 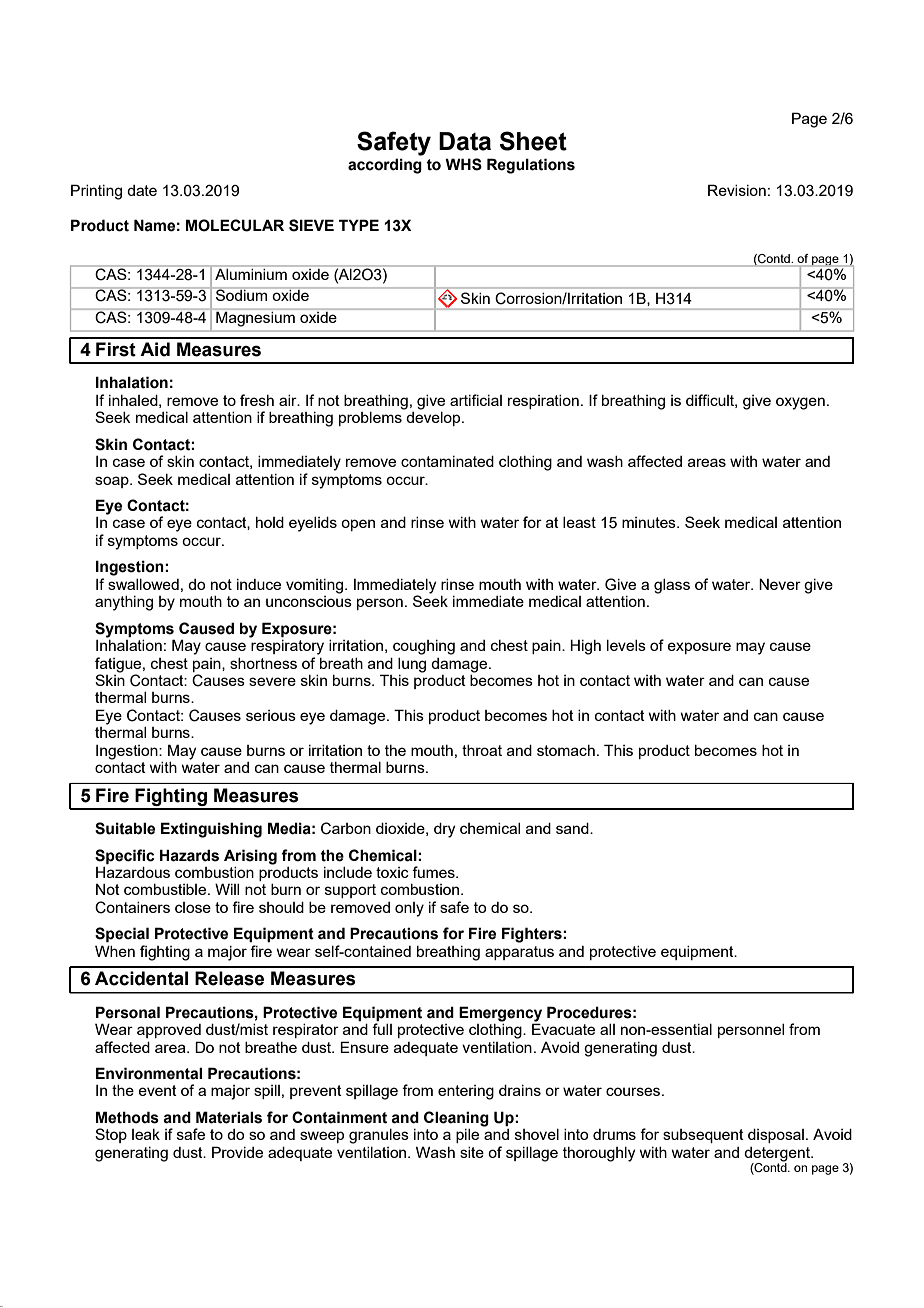 I want to click on WHS, so click(x=463, y=164).
